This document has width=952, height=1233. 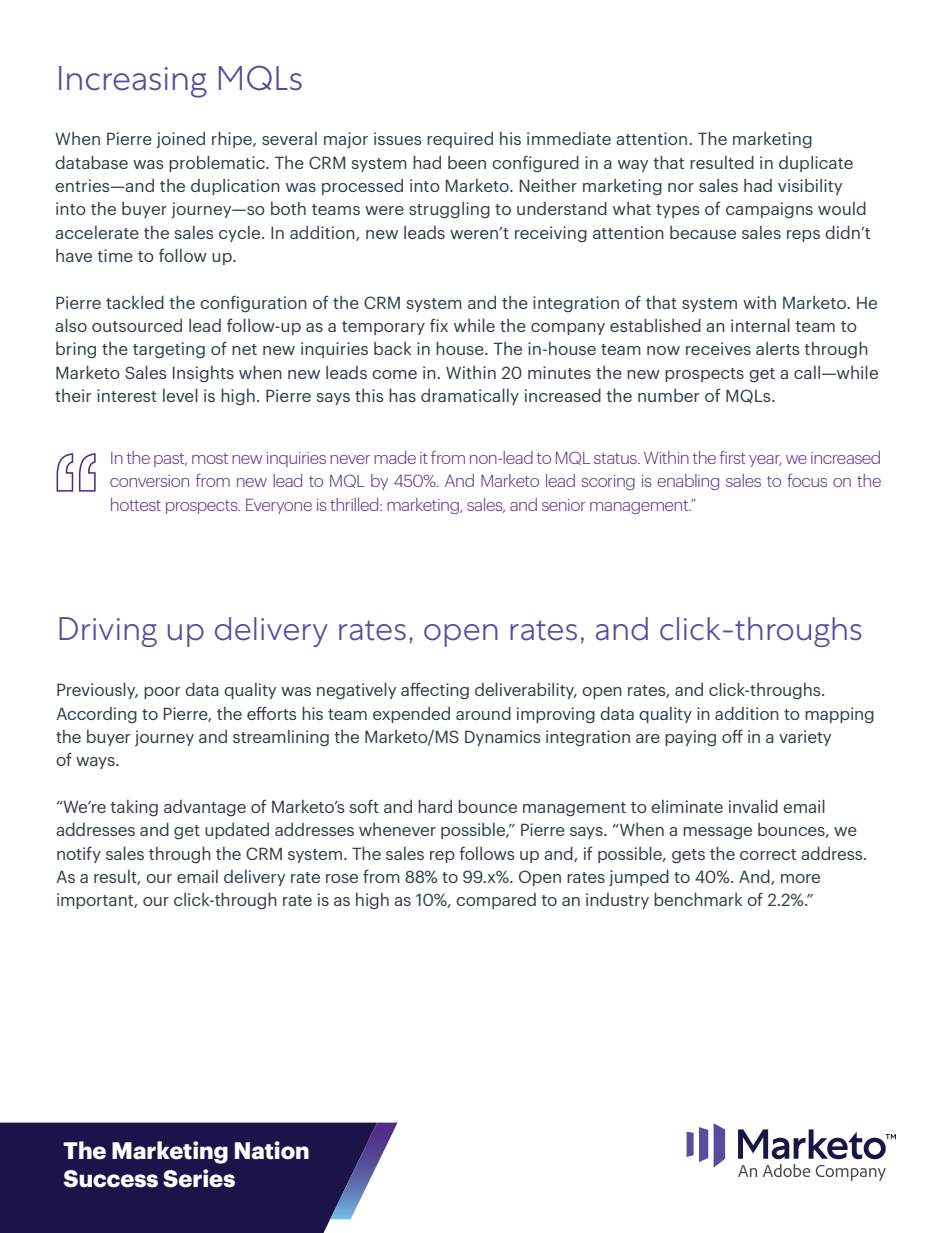 I want to click on joined, so click(x=180, y=140).
